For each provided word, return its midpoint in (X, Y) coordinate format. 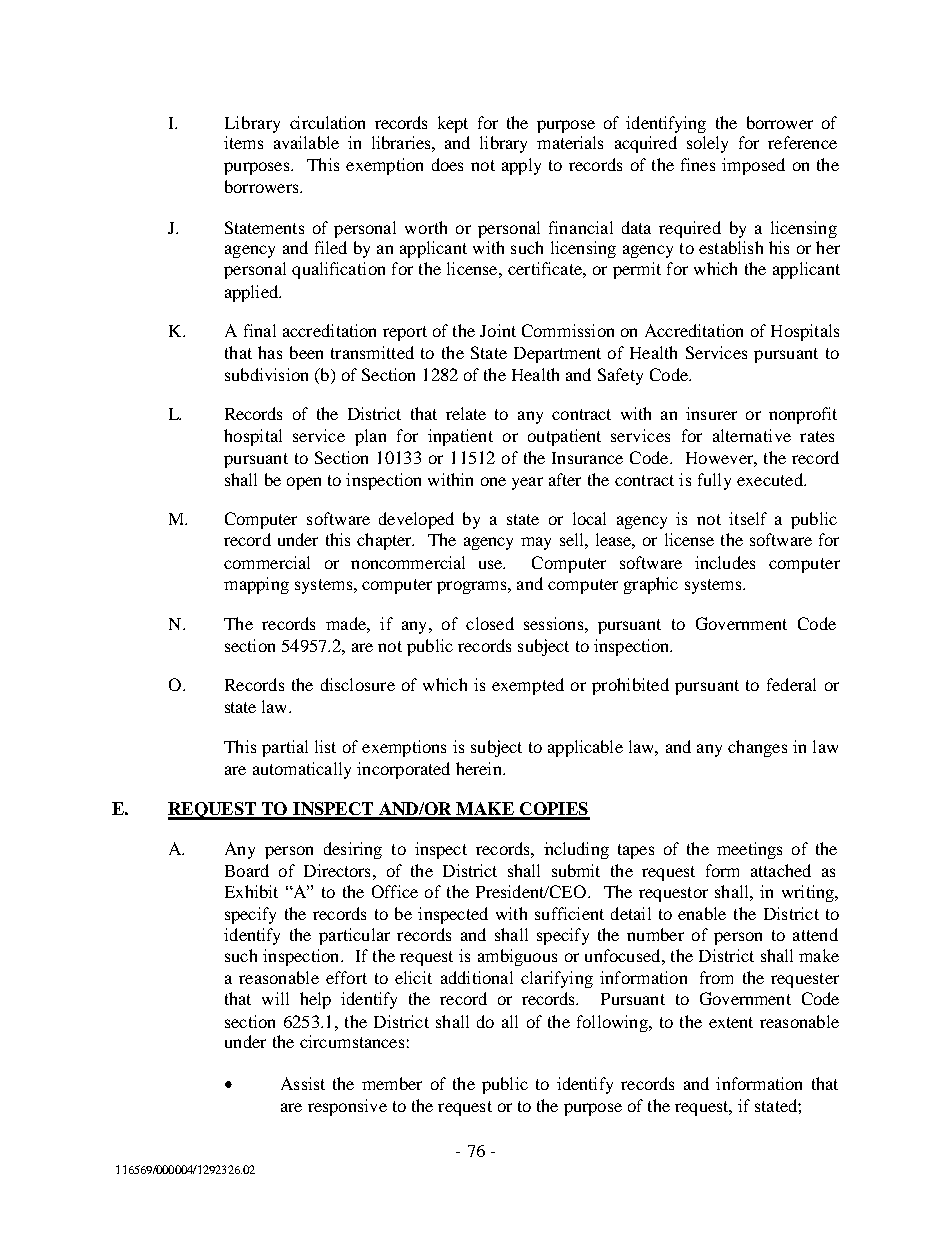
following (613, 1023)
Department (557, 355)
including (576, 850)
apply (521, 166)
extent (731, 1022)
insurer (711, 413)
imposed (753, 166)
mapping (256, 585)
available (306, 142)
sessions (553, 623)
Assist (303, 1083)
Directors (337, 870)
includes (725, 562)
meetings (749, 850)
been (306, 352)
